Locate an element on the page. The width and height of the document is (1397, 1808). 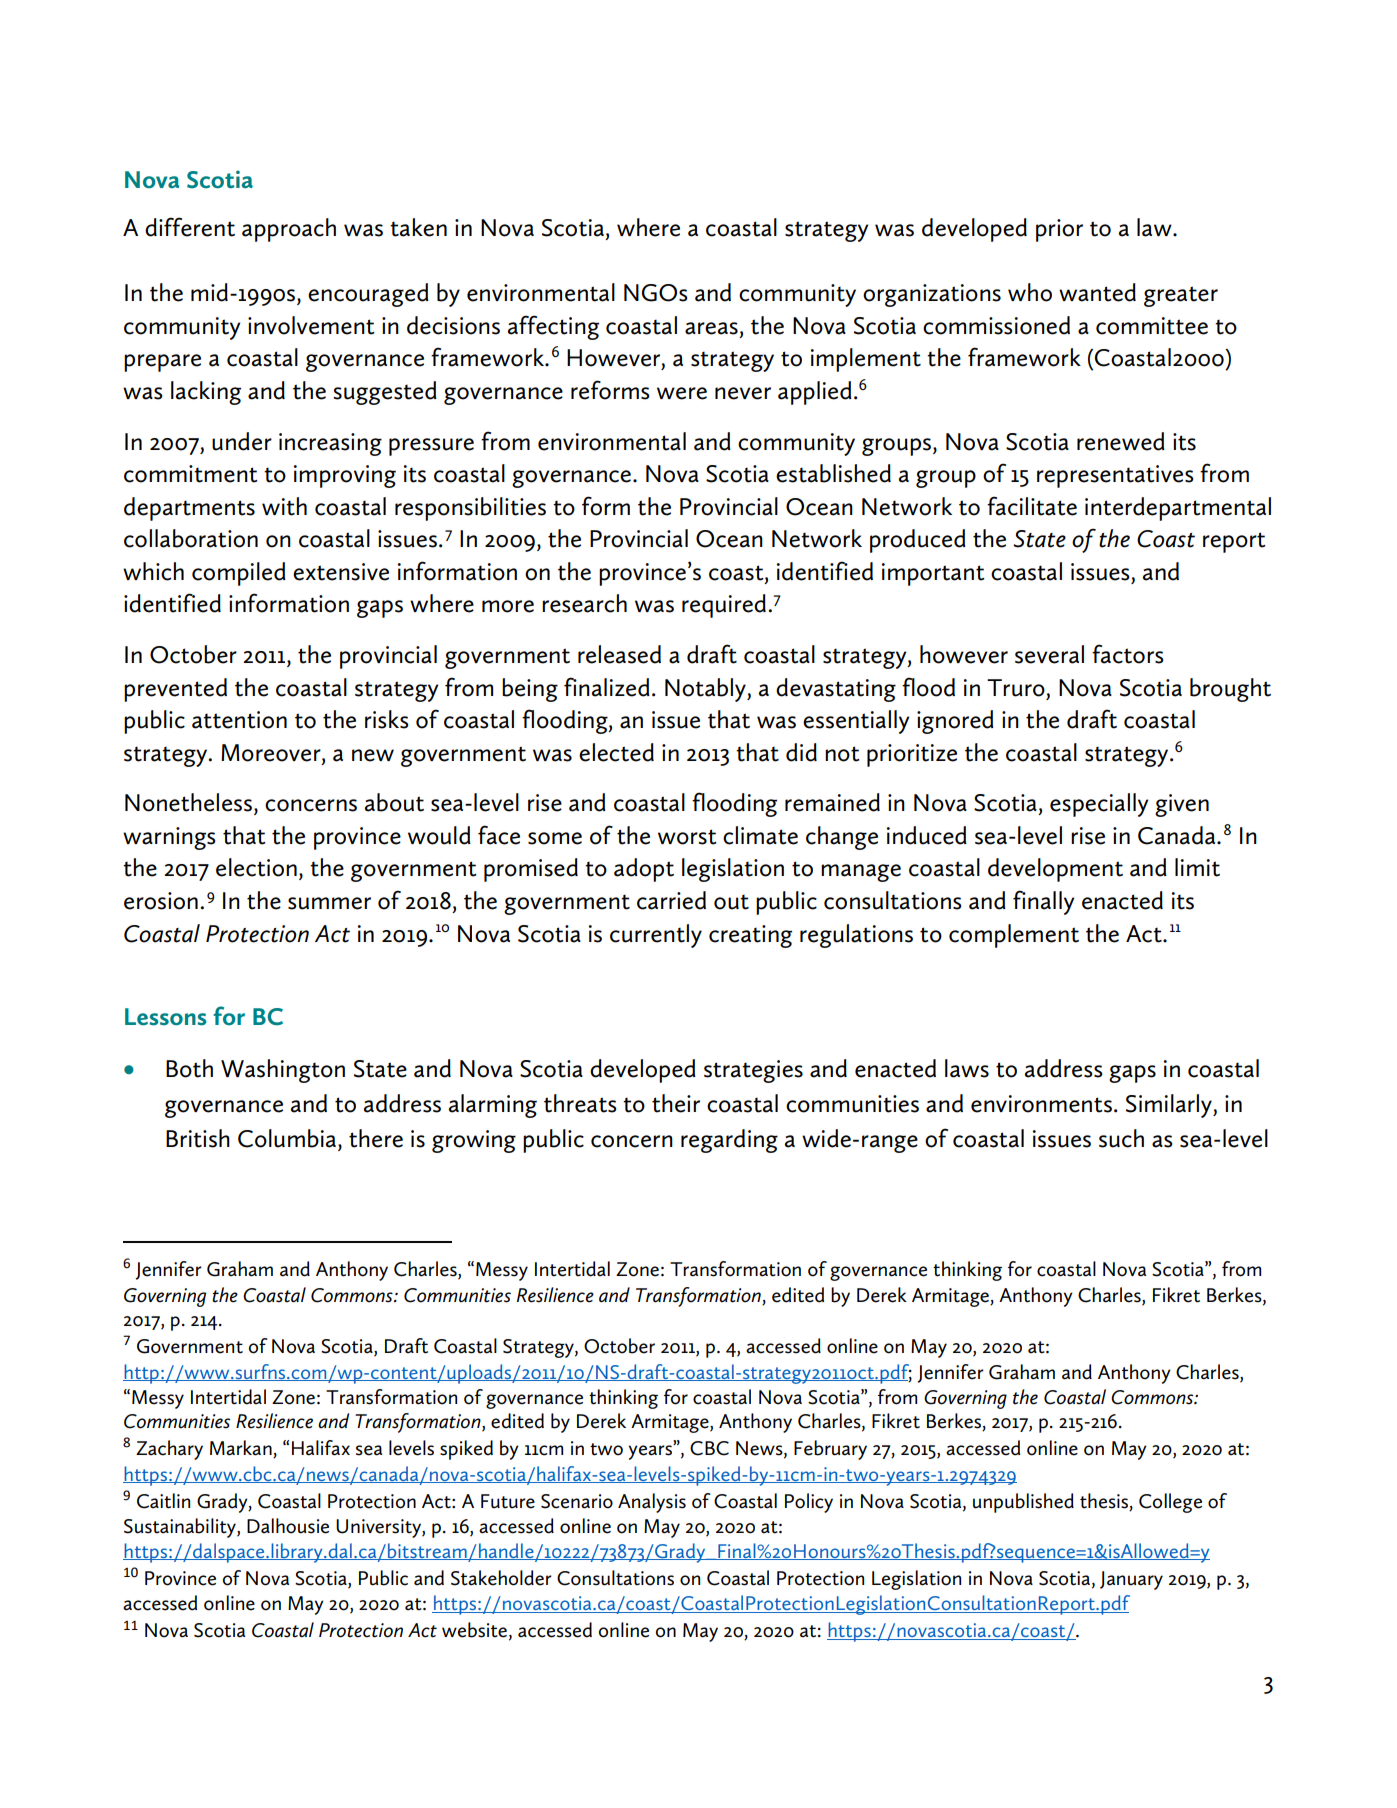
Dalhousie is located at coordinates (288, 1526).
